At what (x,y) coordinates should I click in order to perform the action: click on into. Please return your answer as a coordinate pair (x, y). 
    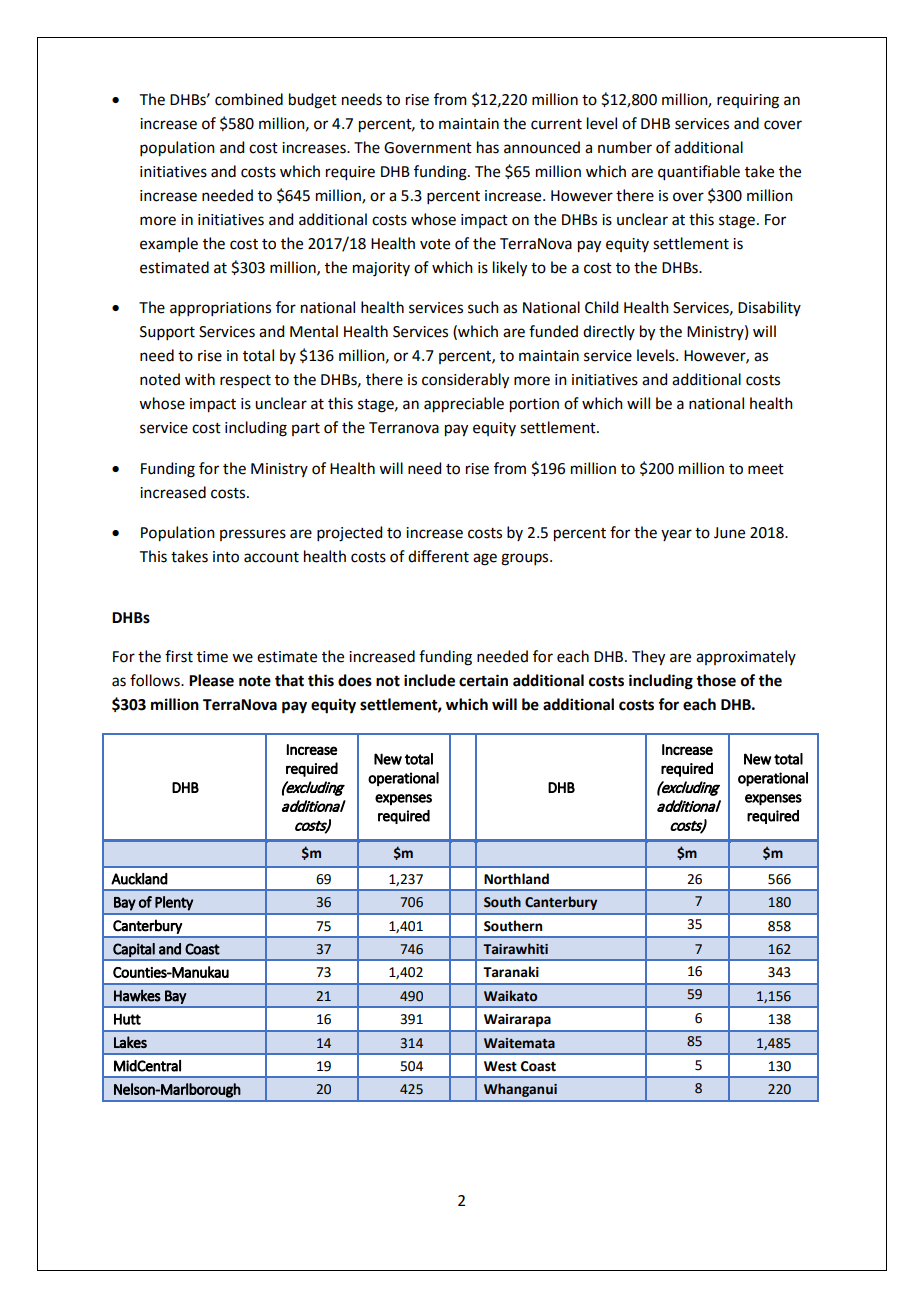
    Looking at the image, I should click on (226, 557).
